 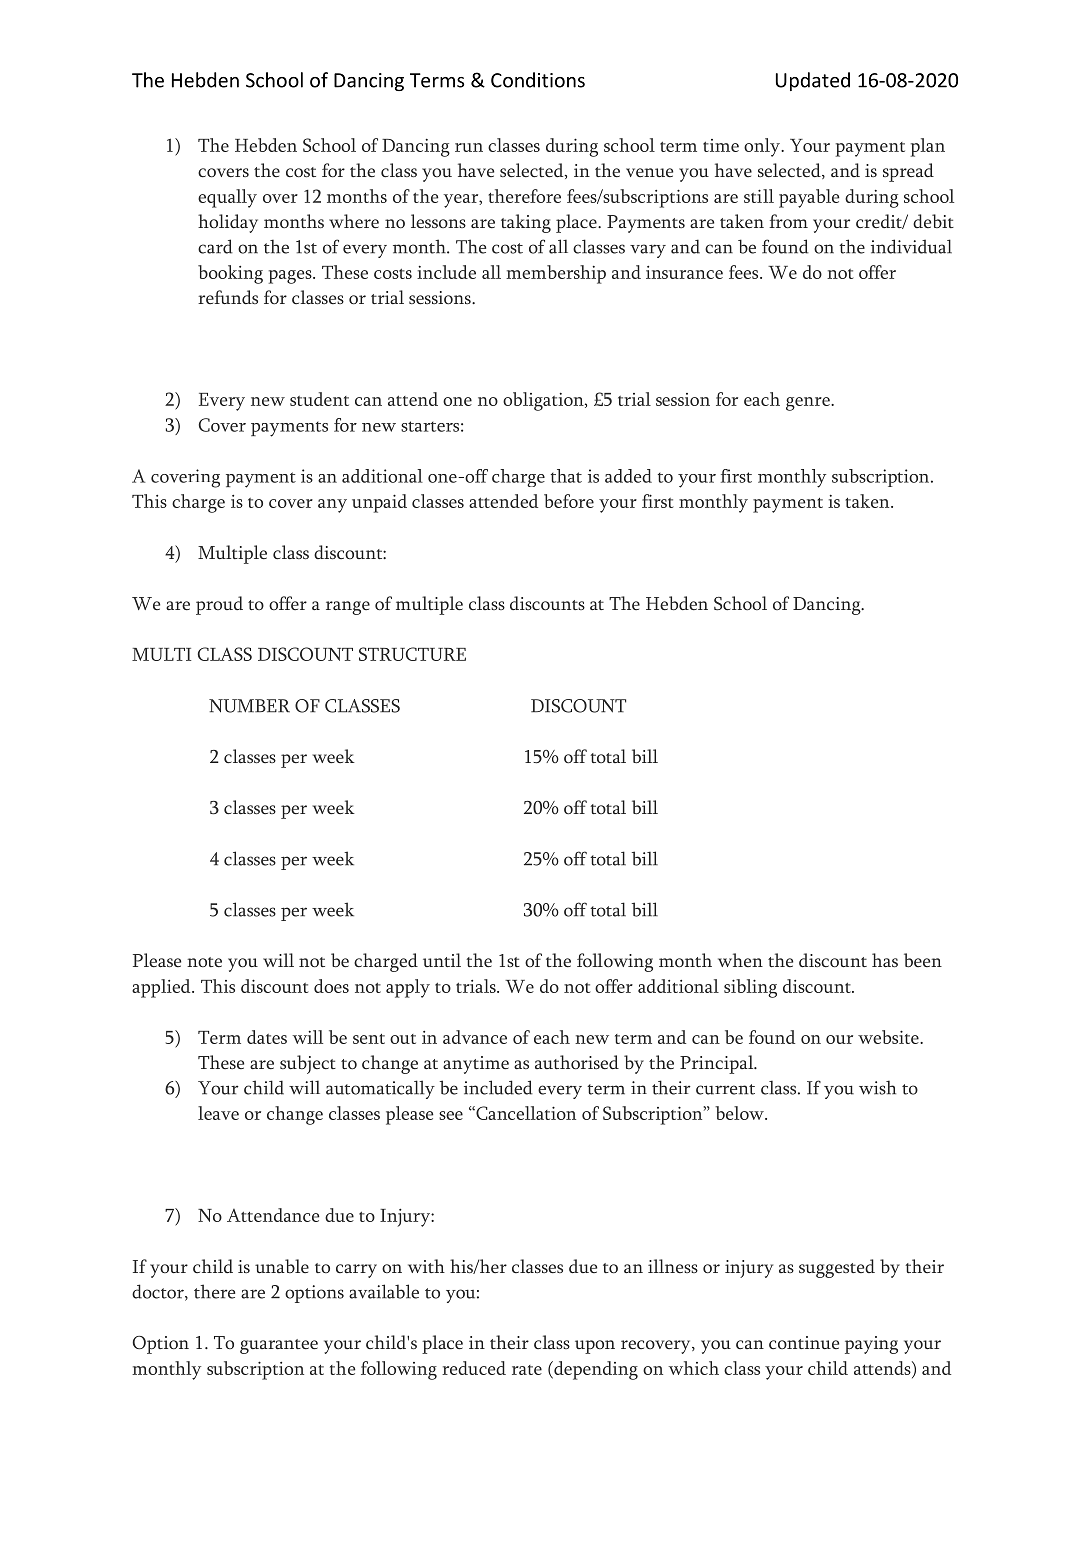 What do you see at coordinates (204, 962) in the screenshot?
I see `note` at bounding box center [204, 962].
